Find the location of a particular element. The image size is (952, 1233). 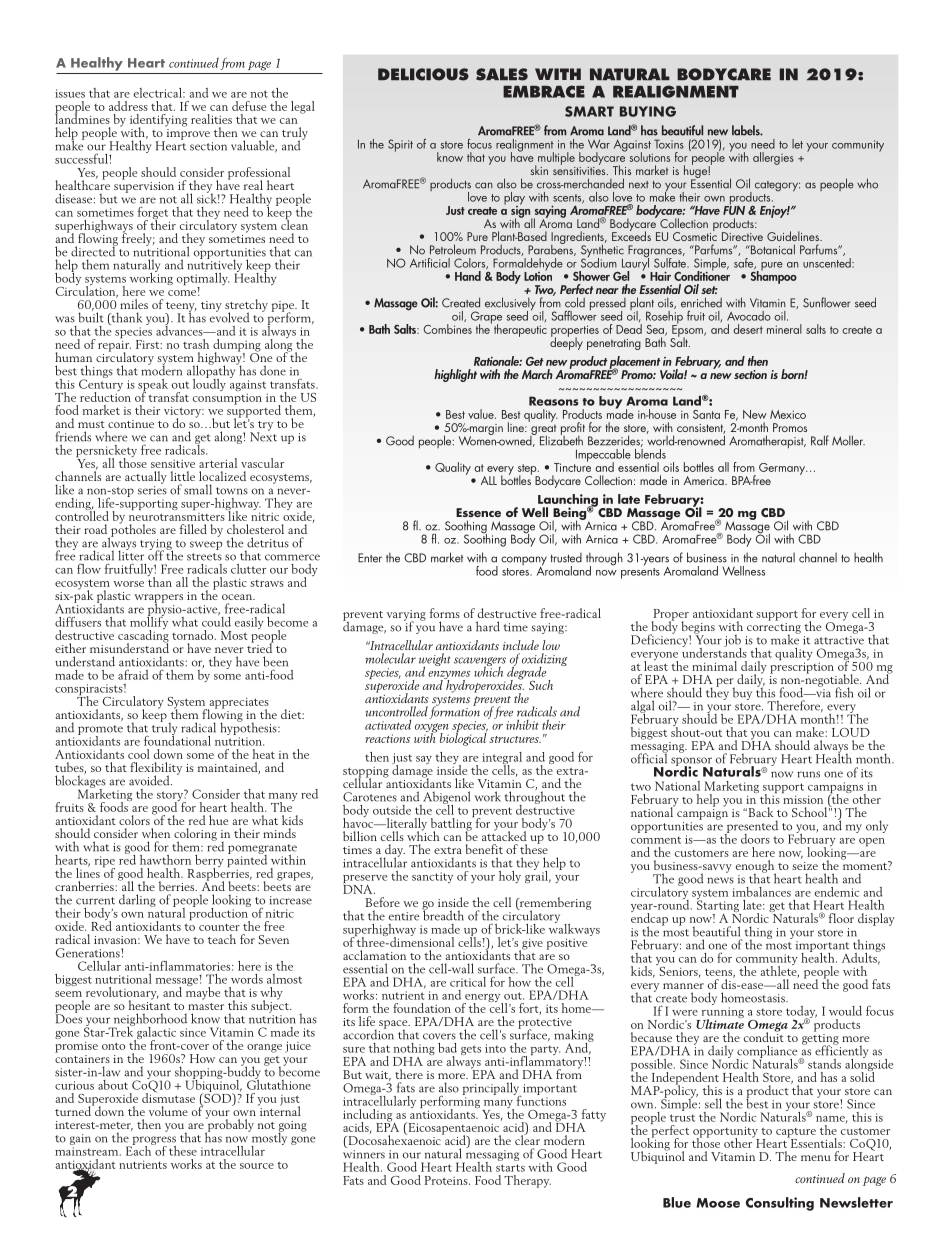

Proteins is located at coordinates (447, 1180).
